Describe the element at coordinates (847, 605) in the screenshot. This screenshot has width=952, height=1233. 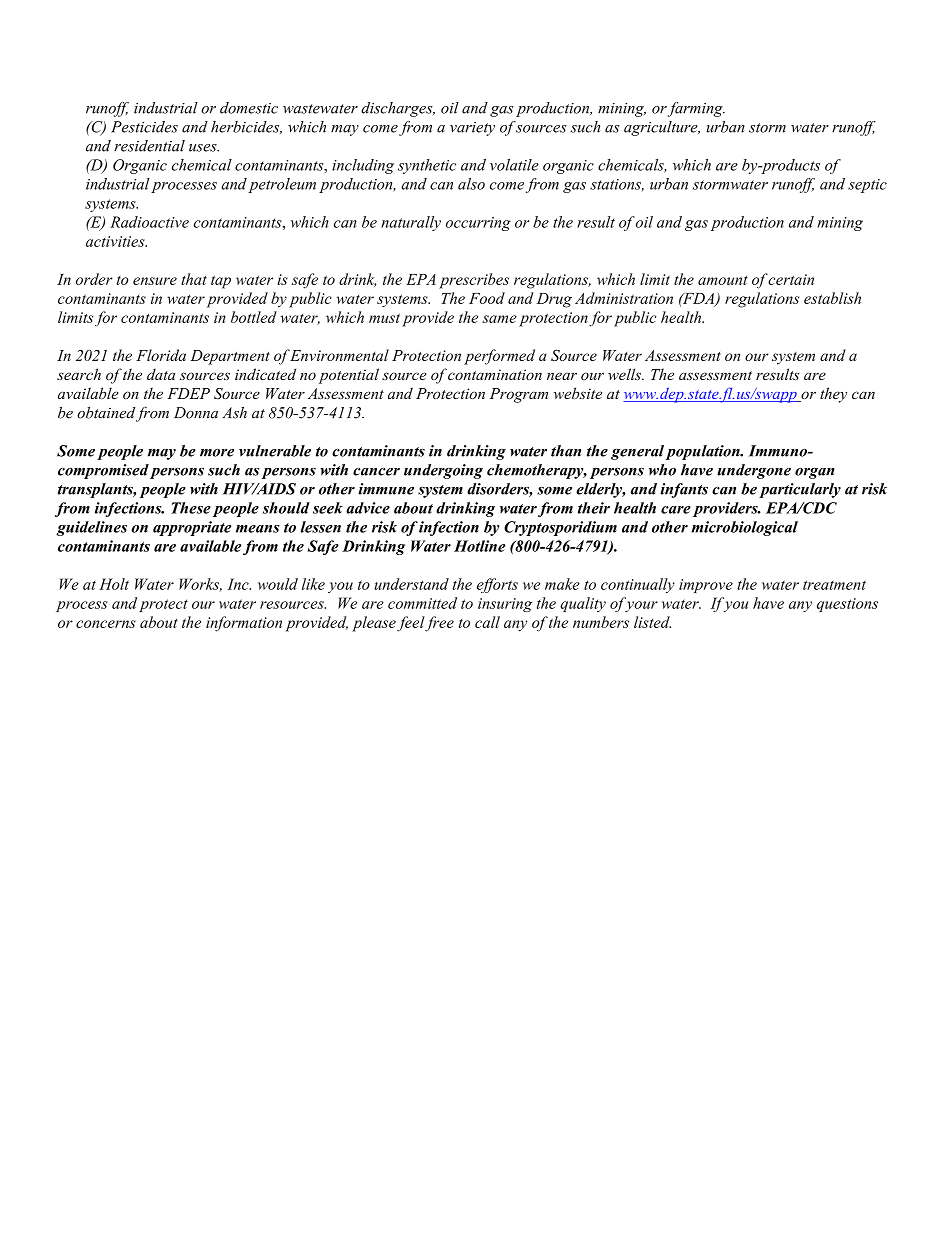
I see `questions` at that location.
